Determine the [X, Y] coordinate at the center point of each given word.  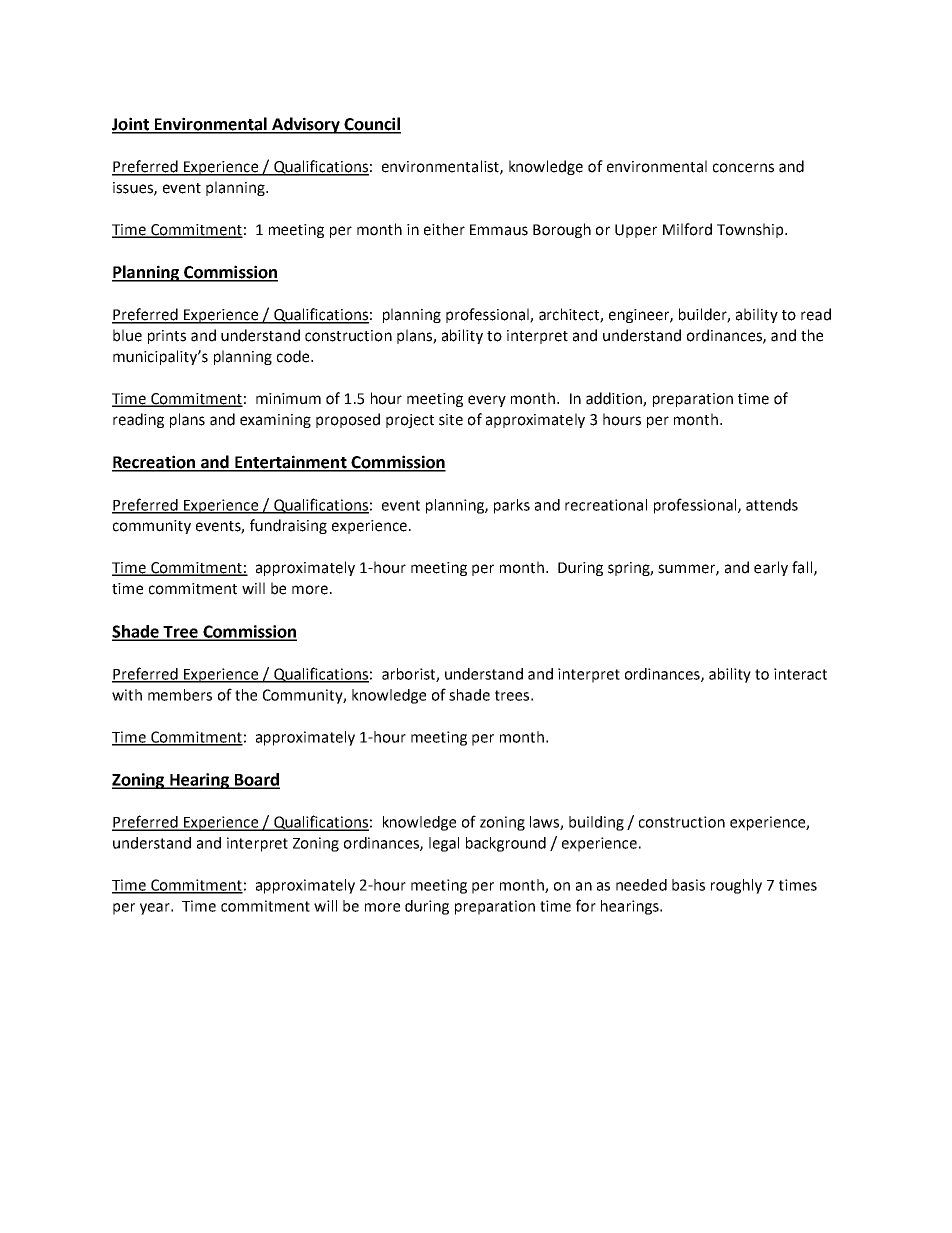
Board [256, 780]
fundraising [288, 526]
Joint [131, 125]
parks [512, 506]
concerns [743, 168]
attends [772, 505]
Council [371, 125]
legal [444, 844]
